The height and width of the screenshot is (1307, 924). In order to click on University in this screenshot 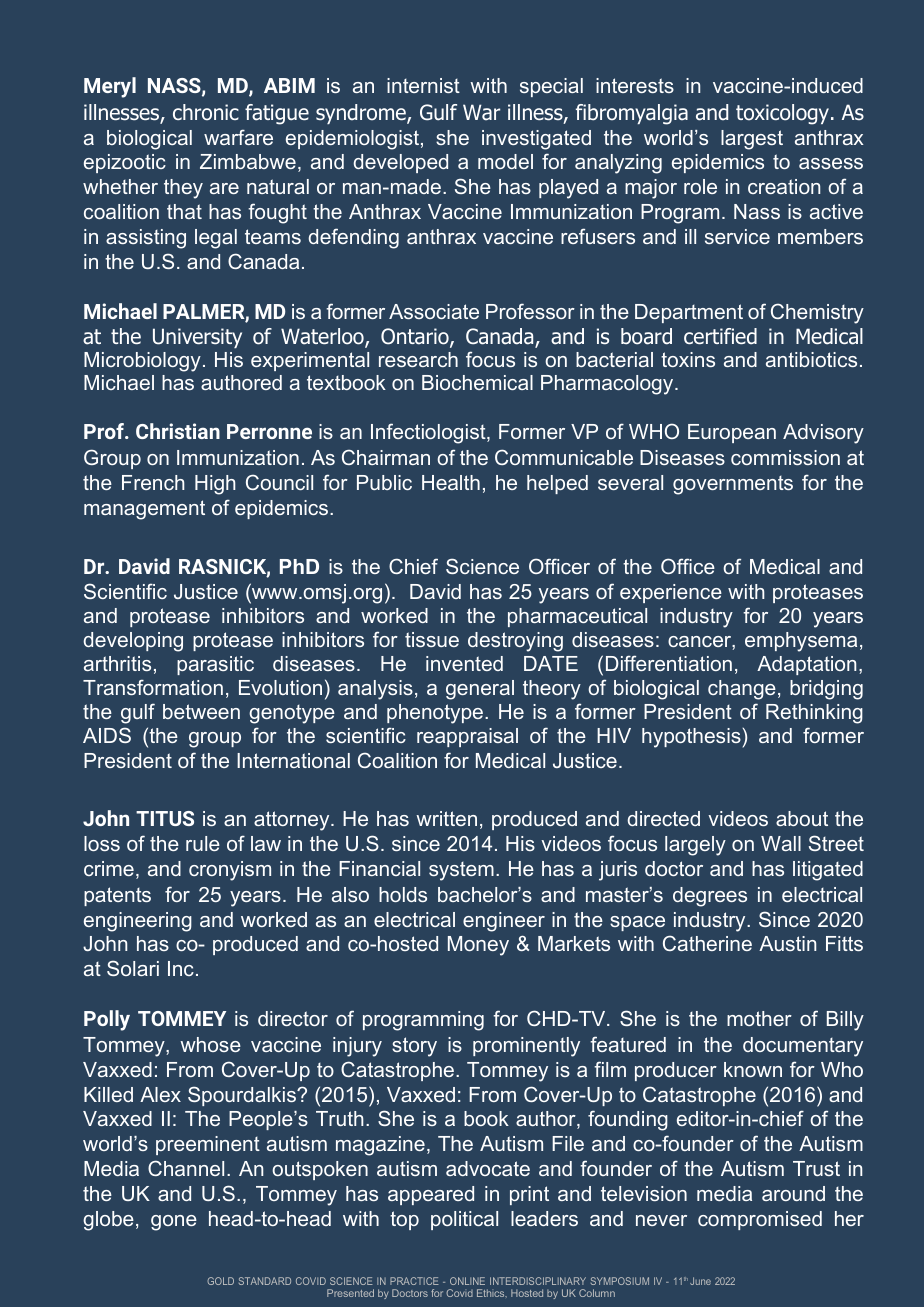, I will do `click(197, 338)`.
